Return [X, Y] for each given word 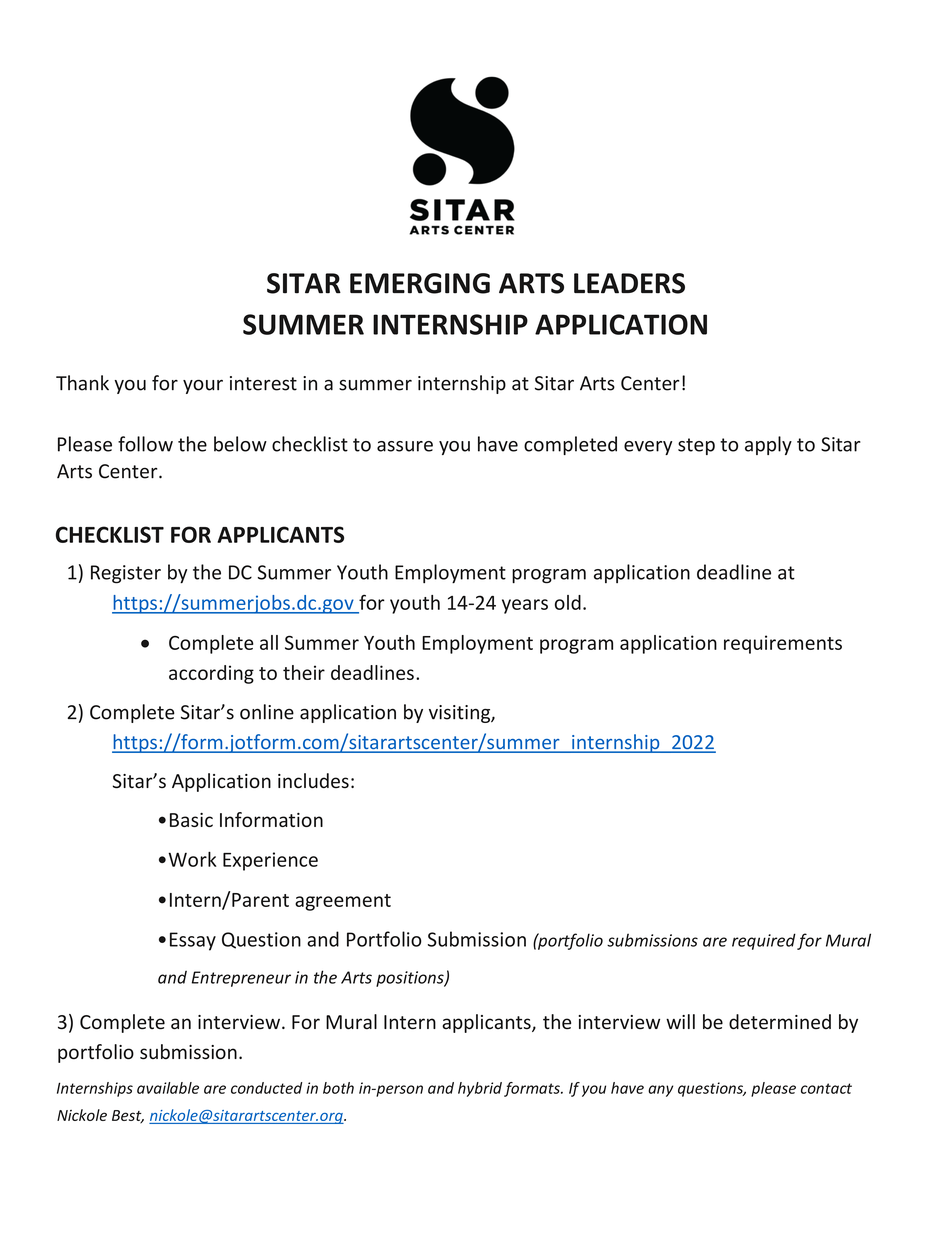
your [203, 387]
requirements [783, 644]
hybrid [480, 1089]
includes [313, 781]
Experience [270, 861]
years [525, 606]
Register [126, 574]
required [764, 941]
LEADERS [629, 283]
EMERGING [420, 283]
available [168, 1088]
